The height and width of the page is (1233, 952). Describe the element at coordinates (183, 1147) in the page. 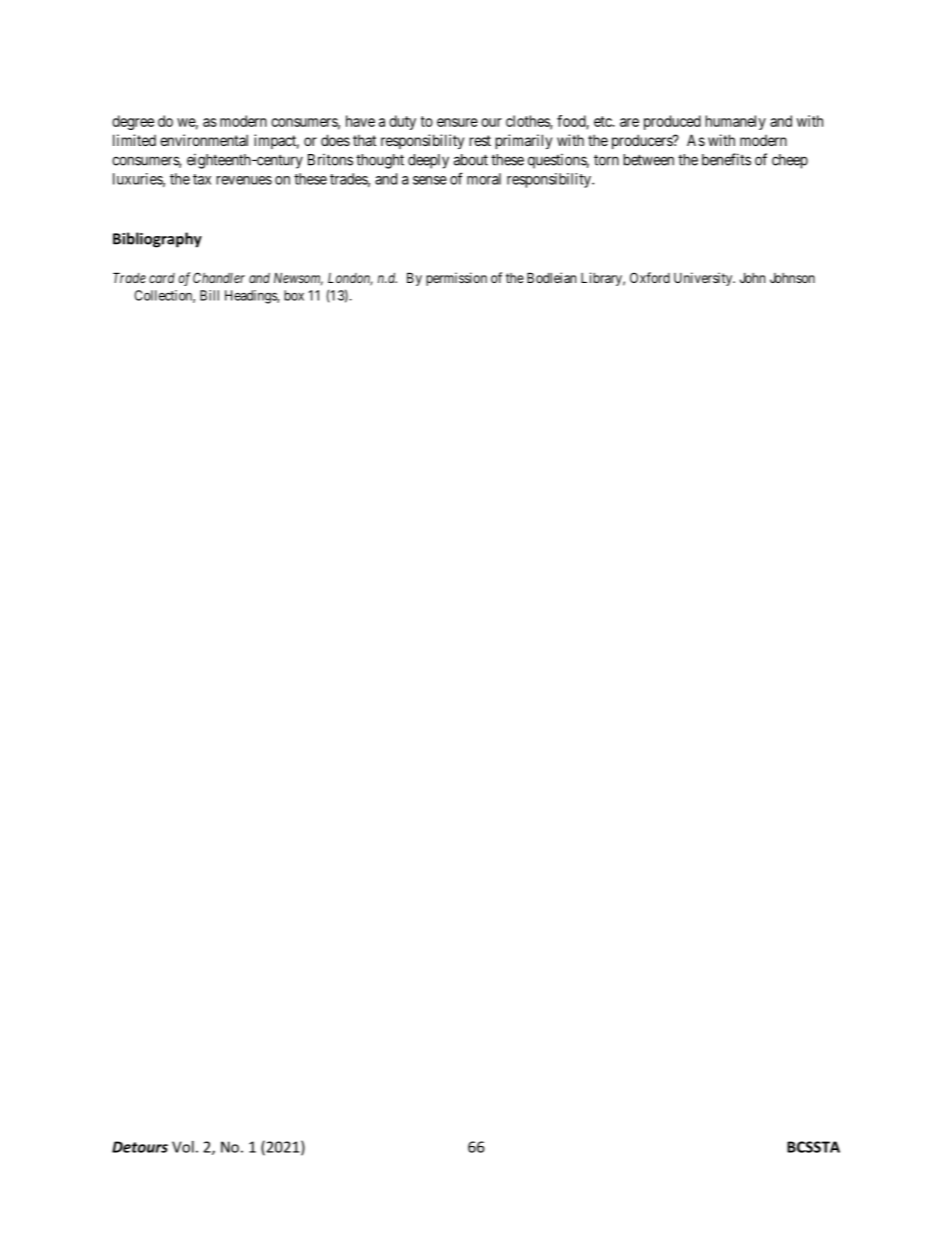

I see `Vol` at that location.
